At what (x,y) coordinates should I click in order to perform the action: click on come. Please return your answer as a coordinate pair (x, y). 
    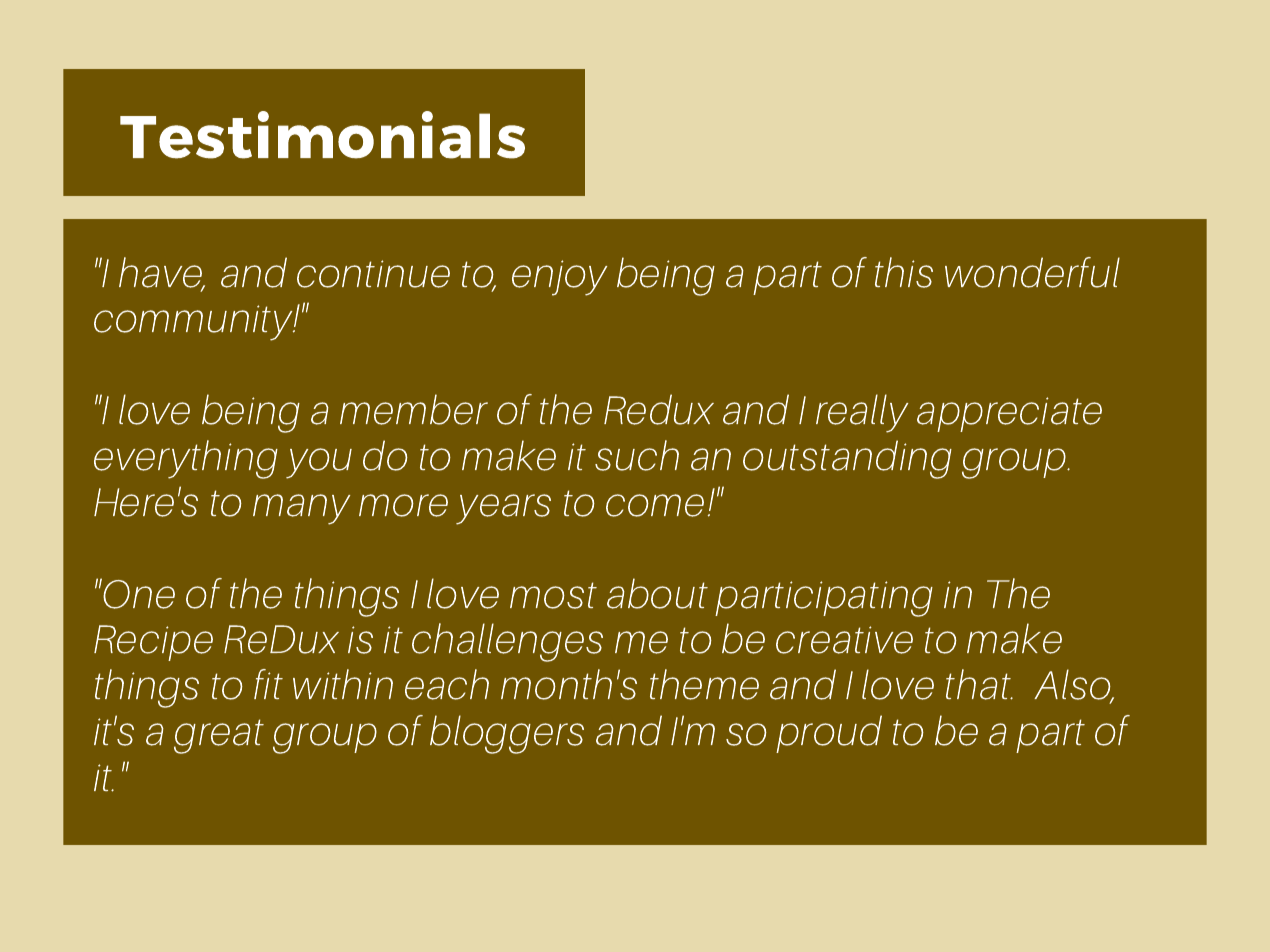
    Looking at the image, I should click on (655, 505).
